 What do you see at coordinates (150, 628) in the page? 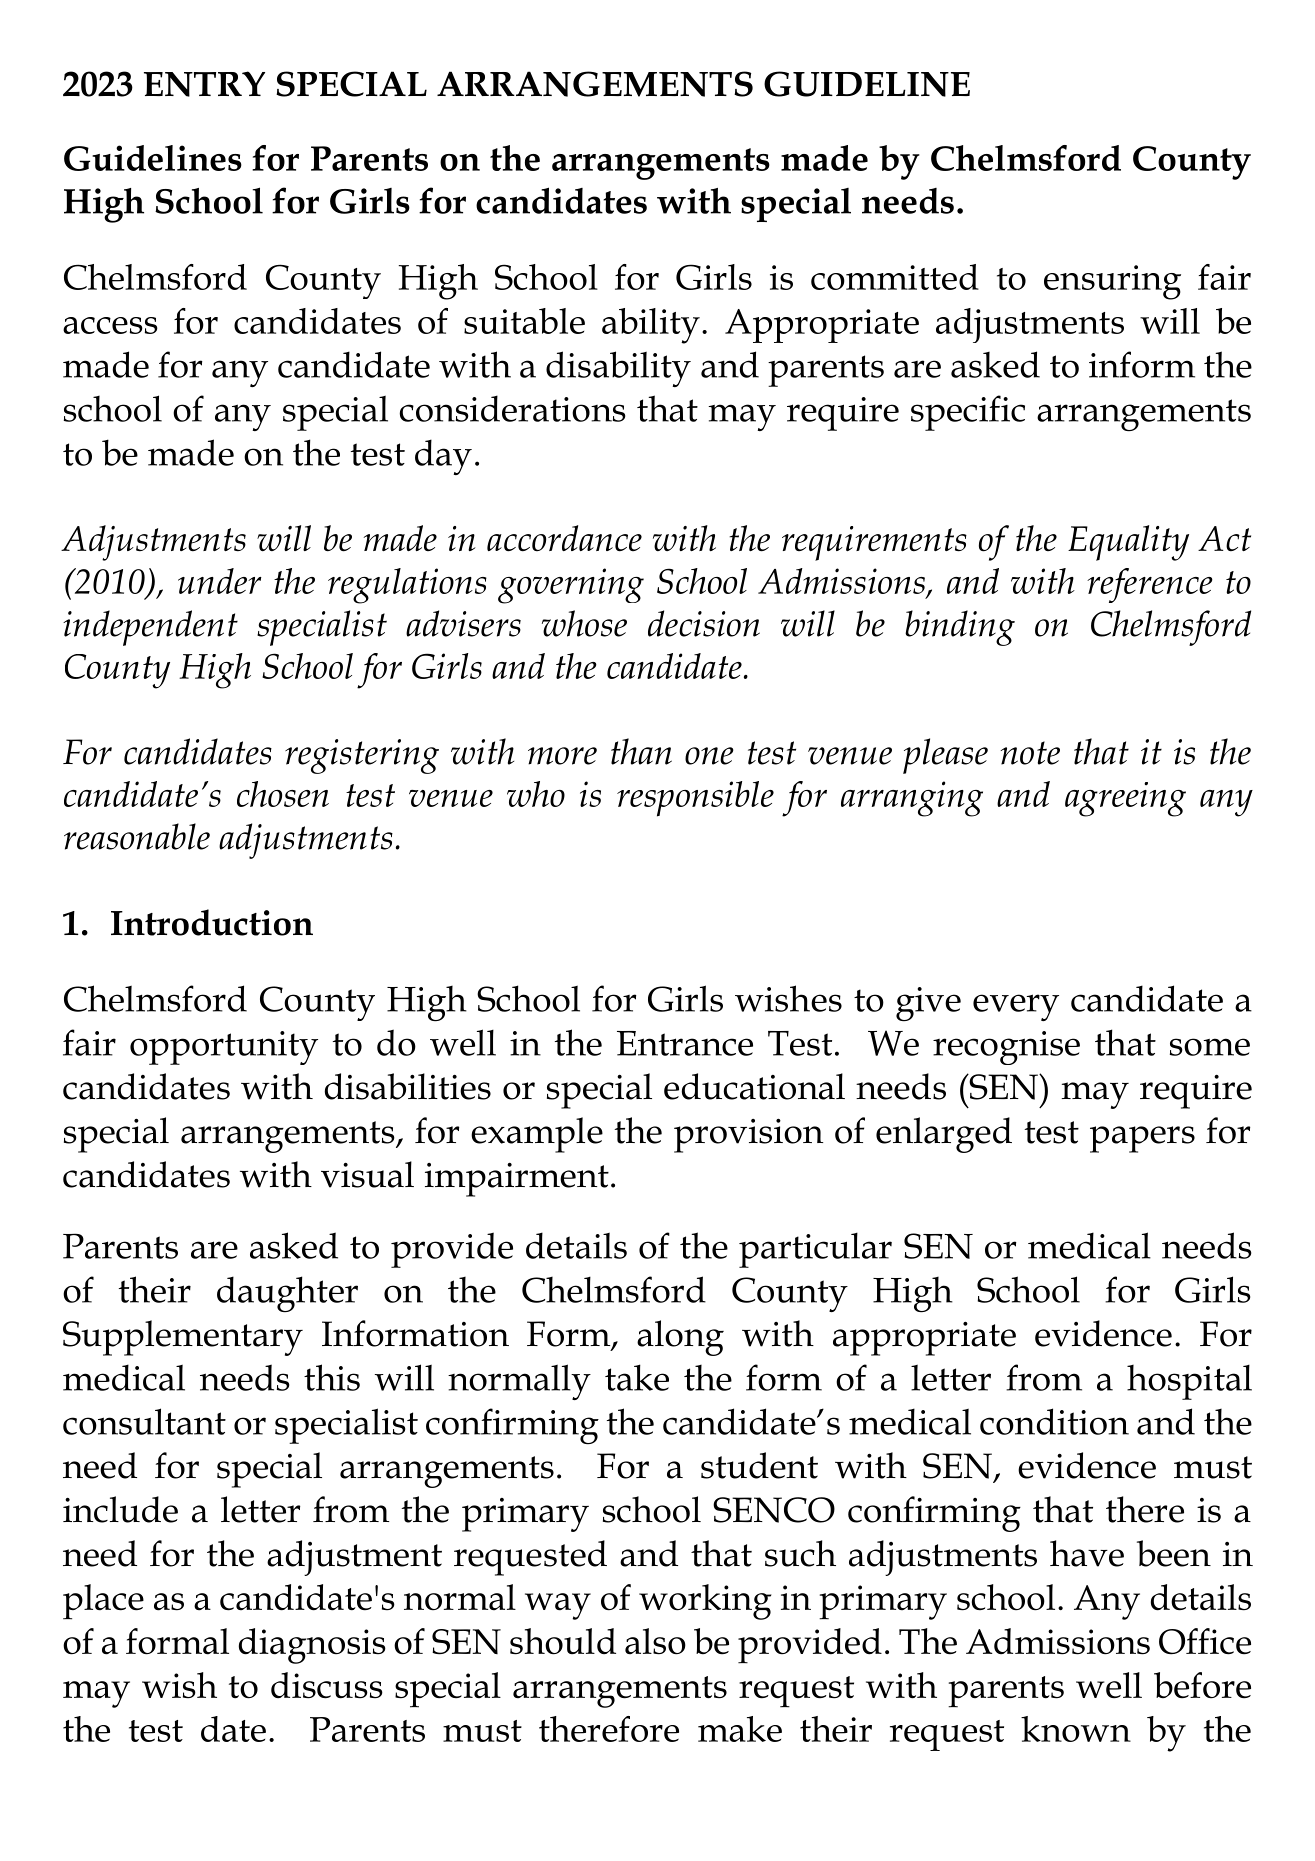
I see `independent` at bounding box center [150, 628].
